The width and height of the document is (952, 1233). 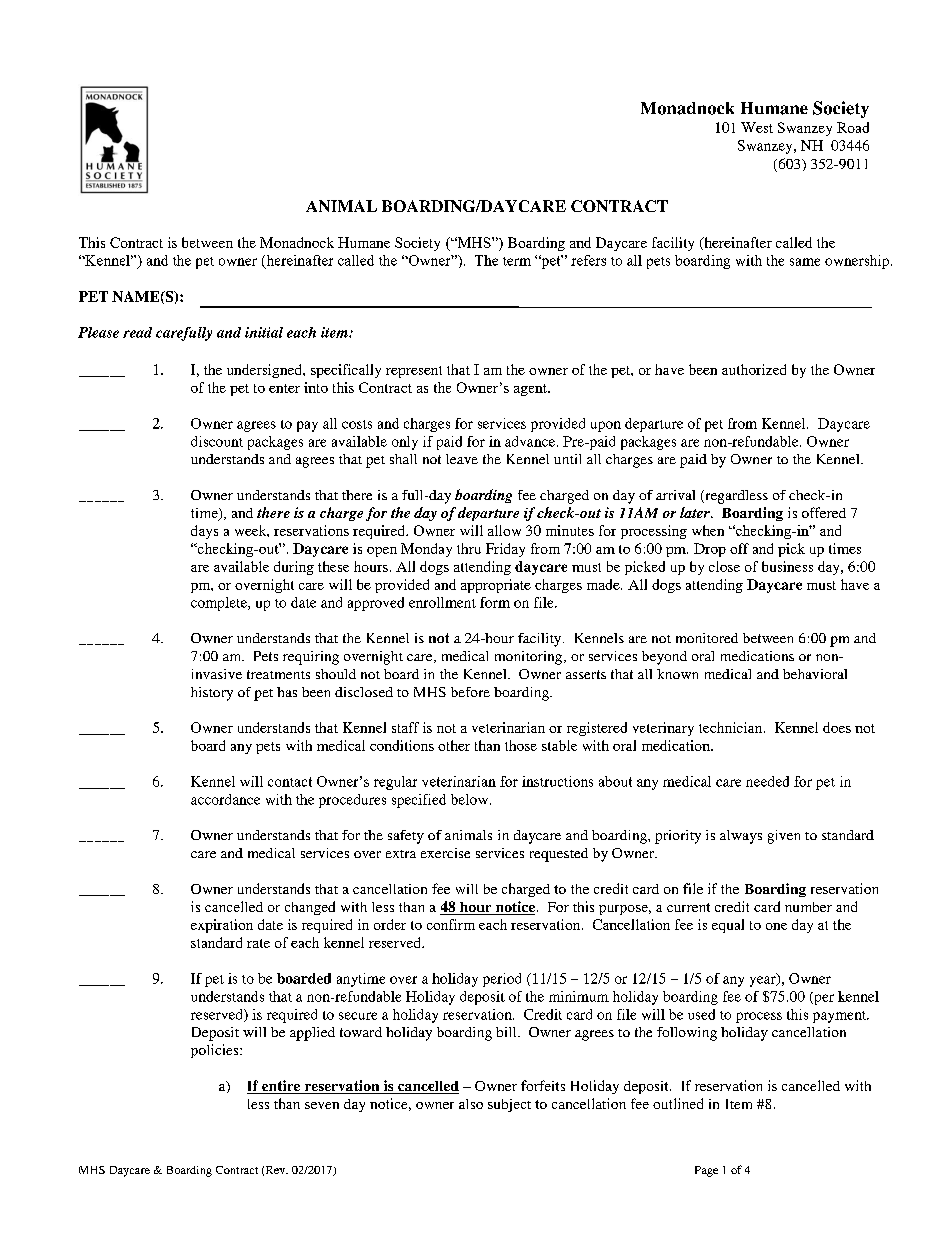 I want to click on history, so click(x=212, y=694).
